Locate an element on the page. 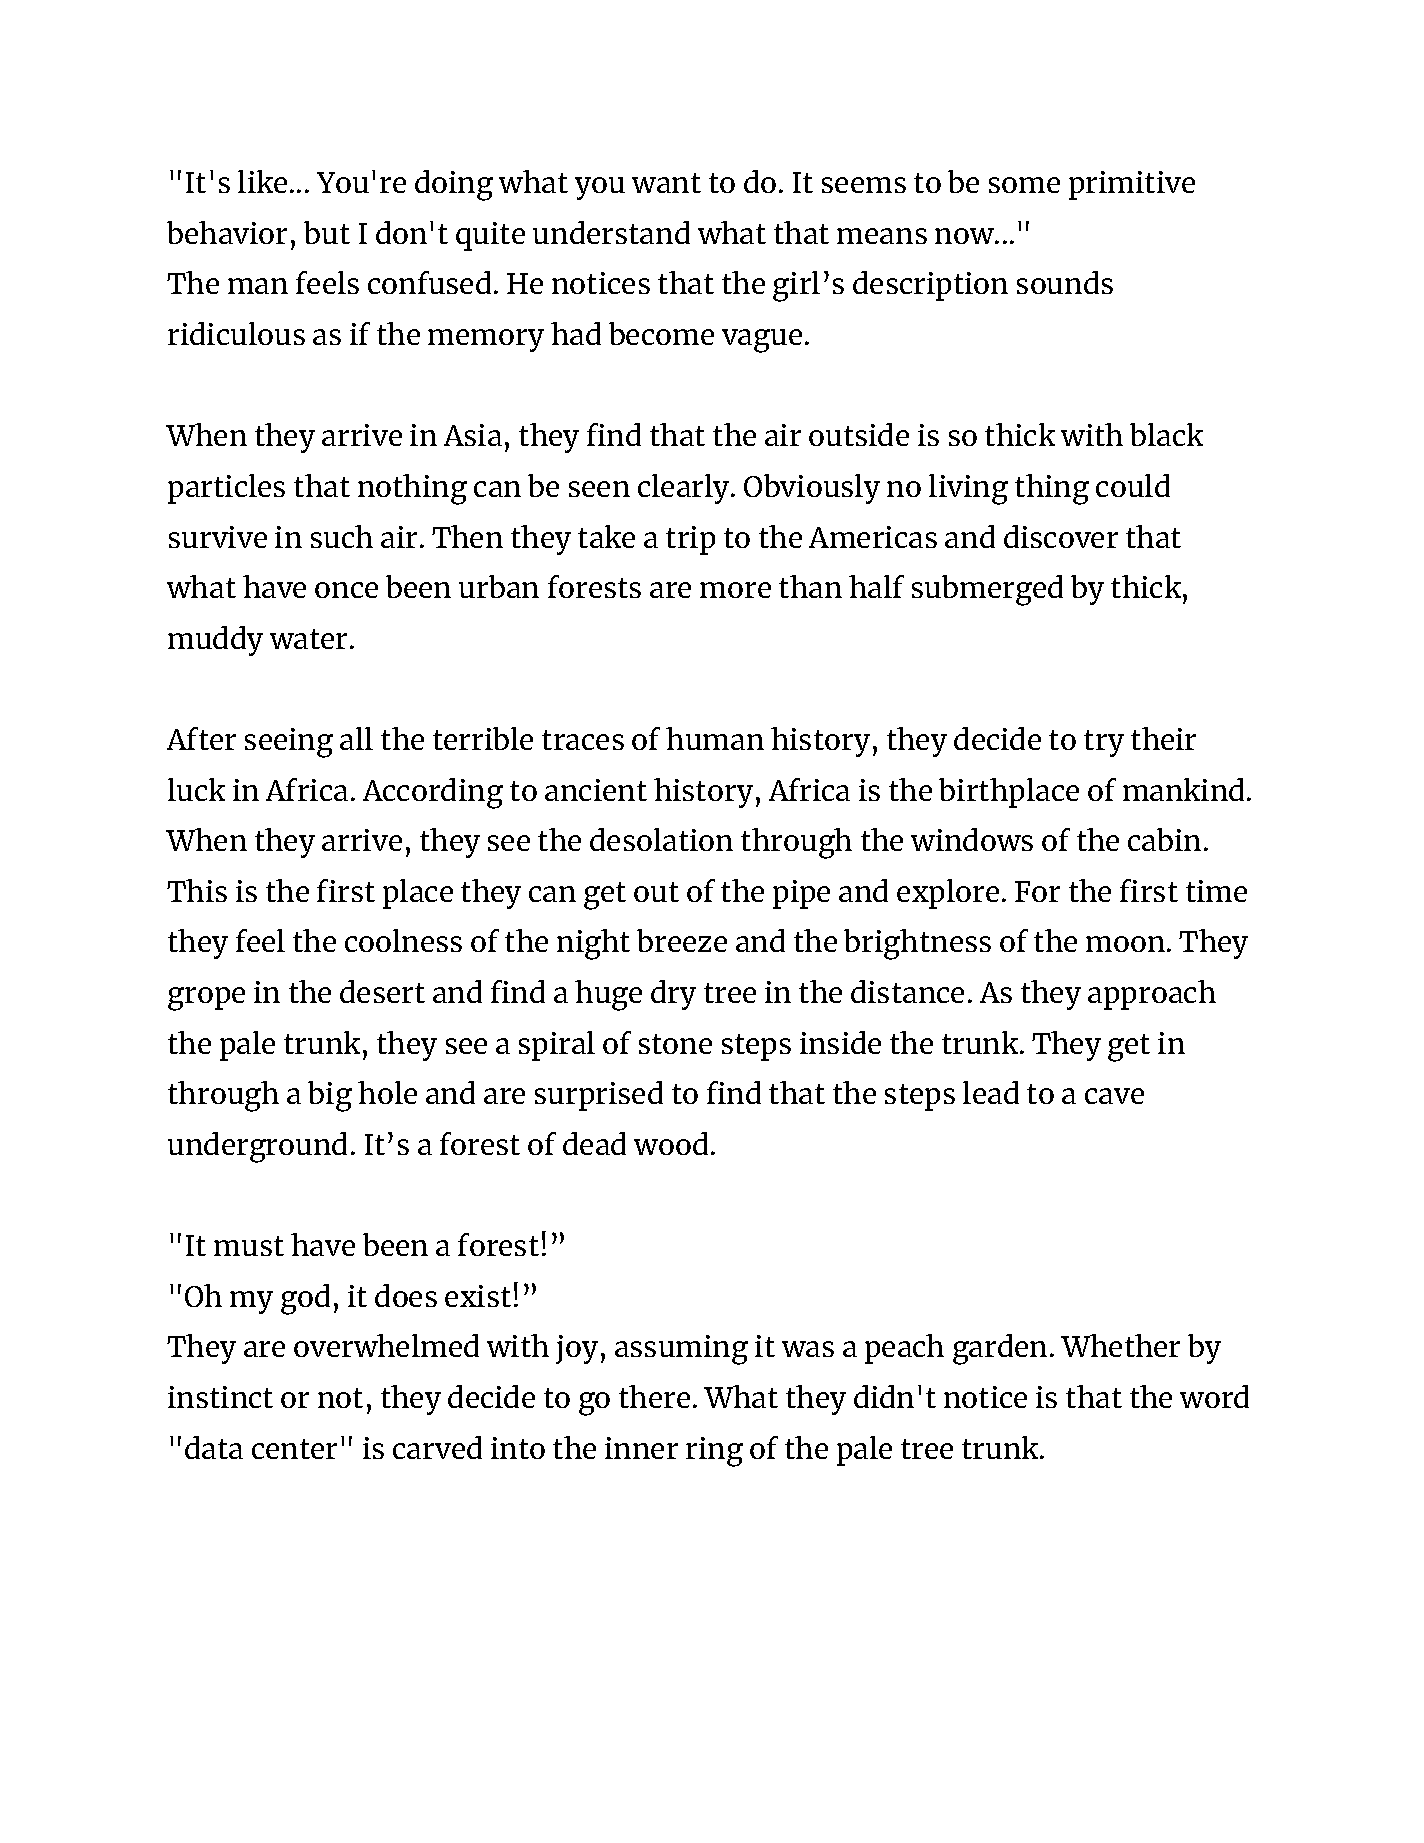 The width and height of the document is (1424, 1843). desert is located at coordinates (382, 991).
